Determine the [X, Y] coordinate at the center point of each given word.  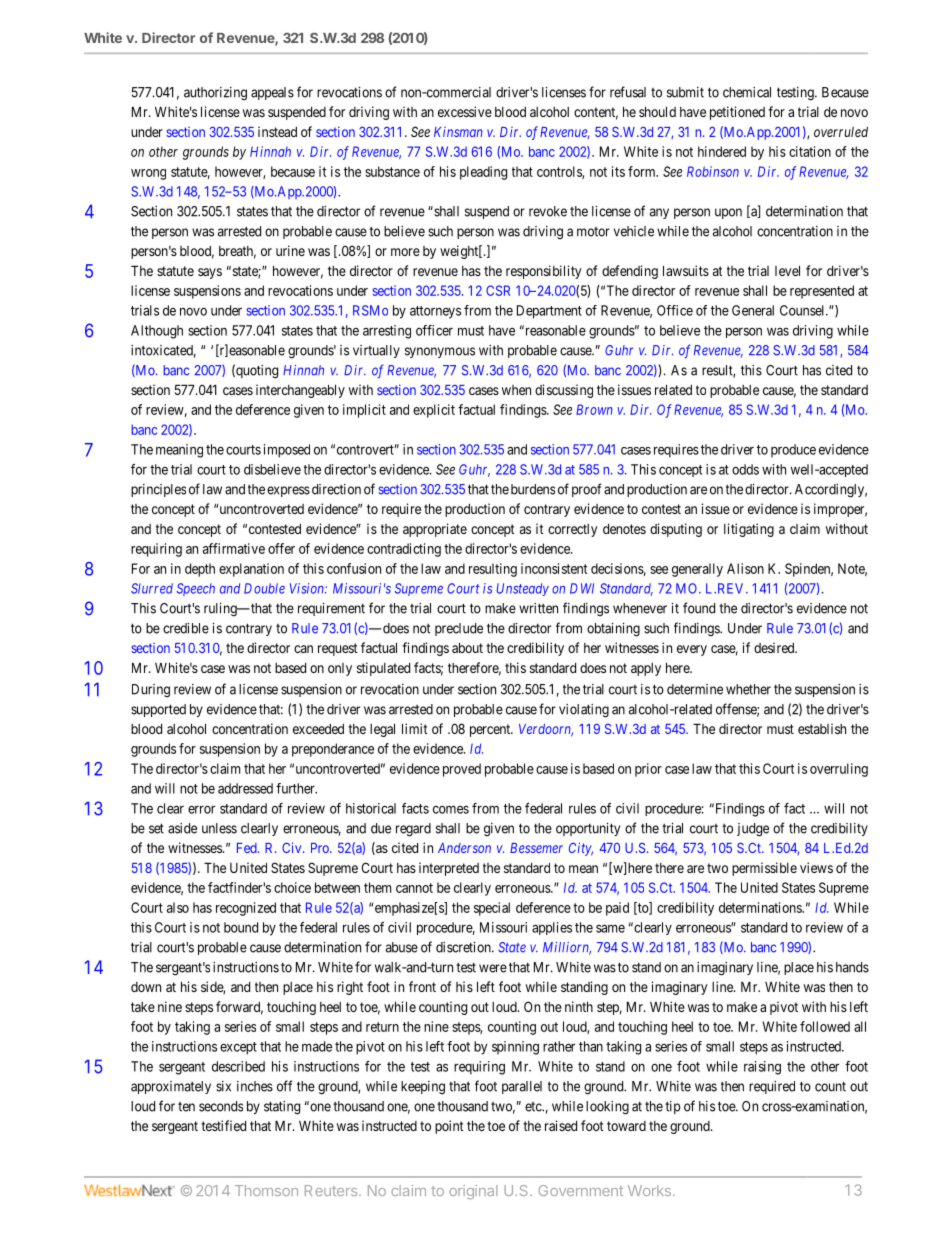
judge [753, 830]
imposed [287, 451]
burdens [533, 489]
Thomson [266, 1190]
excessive [465, 111]
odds [745, 469]
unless [219, 828]
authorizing [215, 94]
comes [451, 809]
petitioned [737, 113]
